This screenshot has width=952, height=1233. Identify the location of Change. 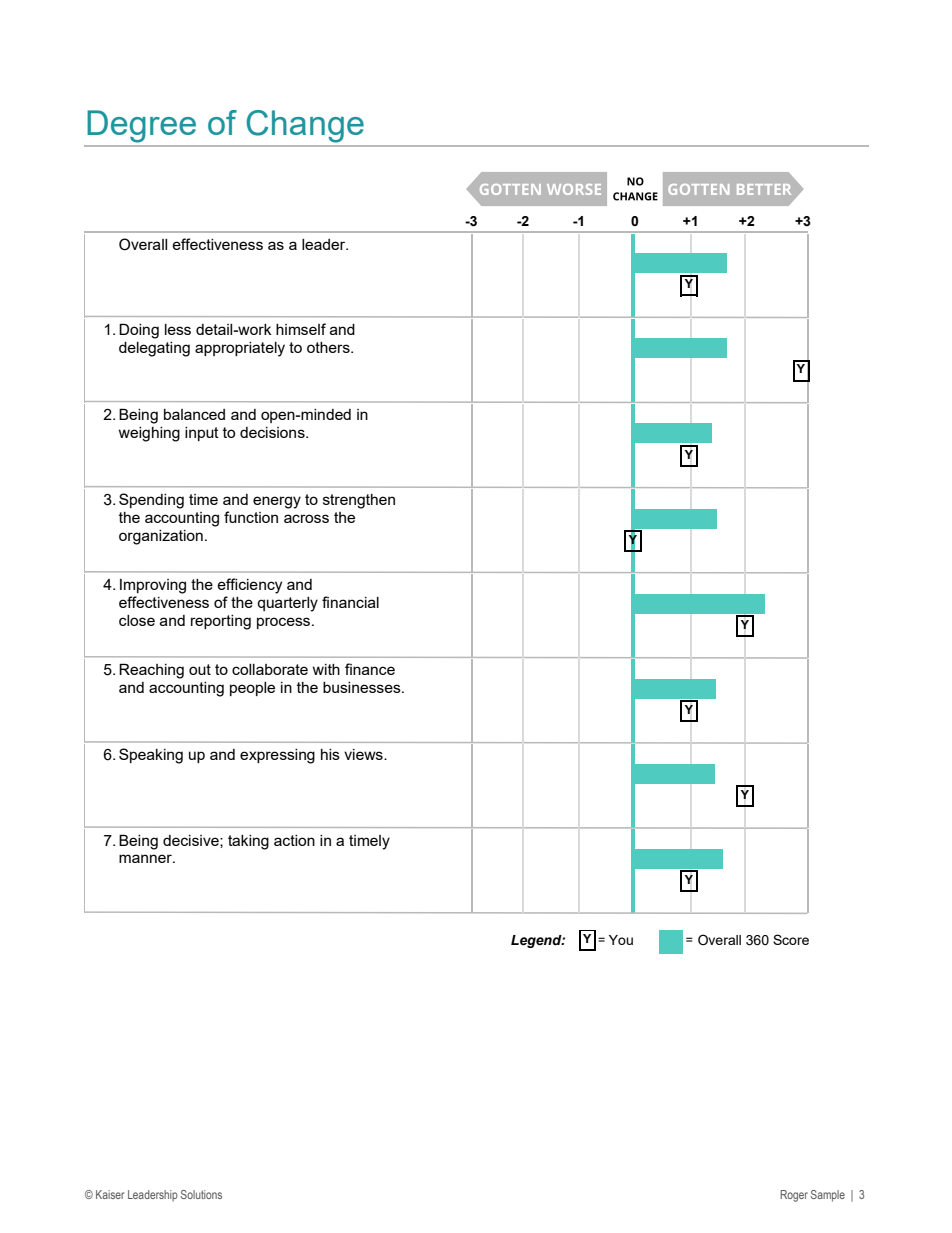
(305, 126).
